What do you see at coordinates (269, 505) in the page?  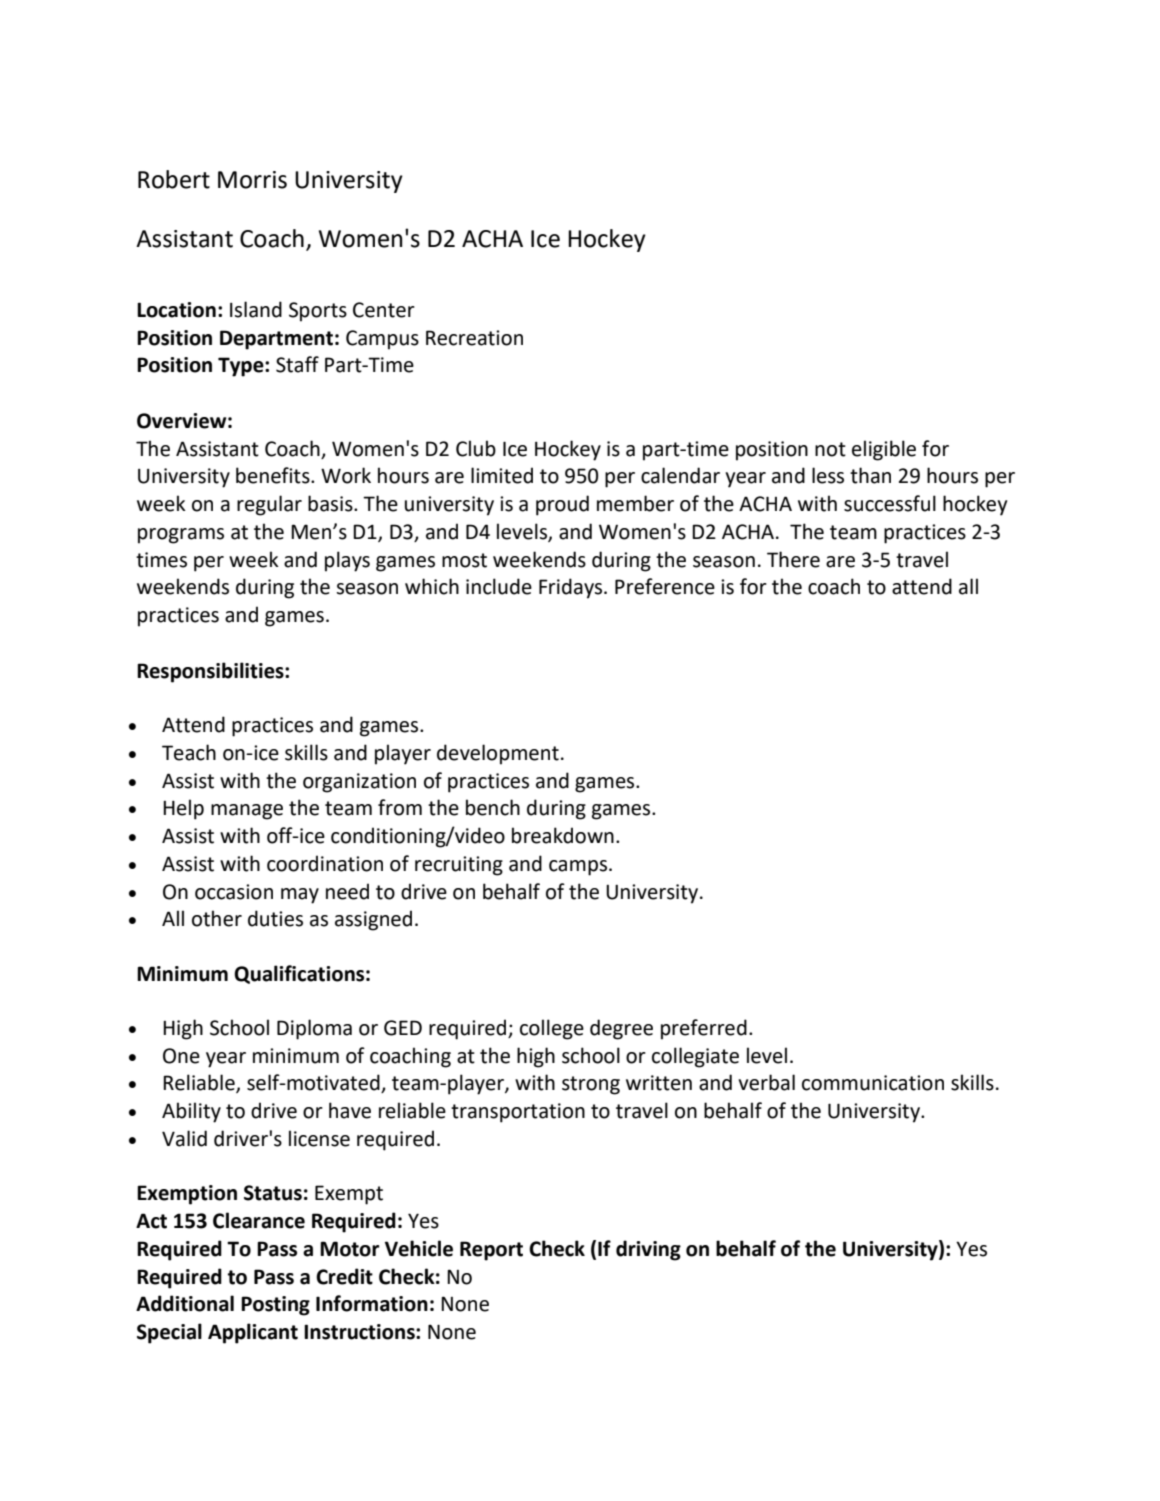 I see `regular` at bounding box center [269, 505].
